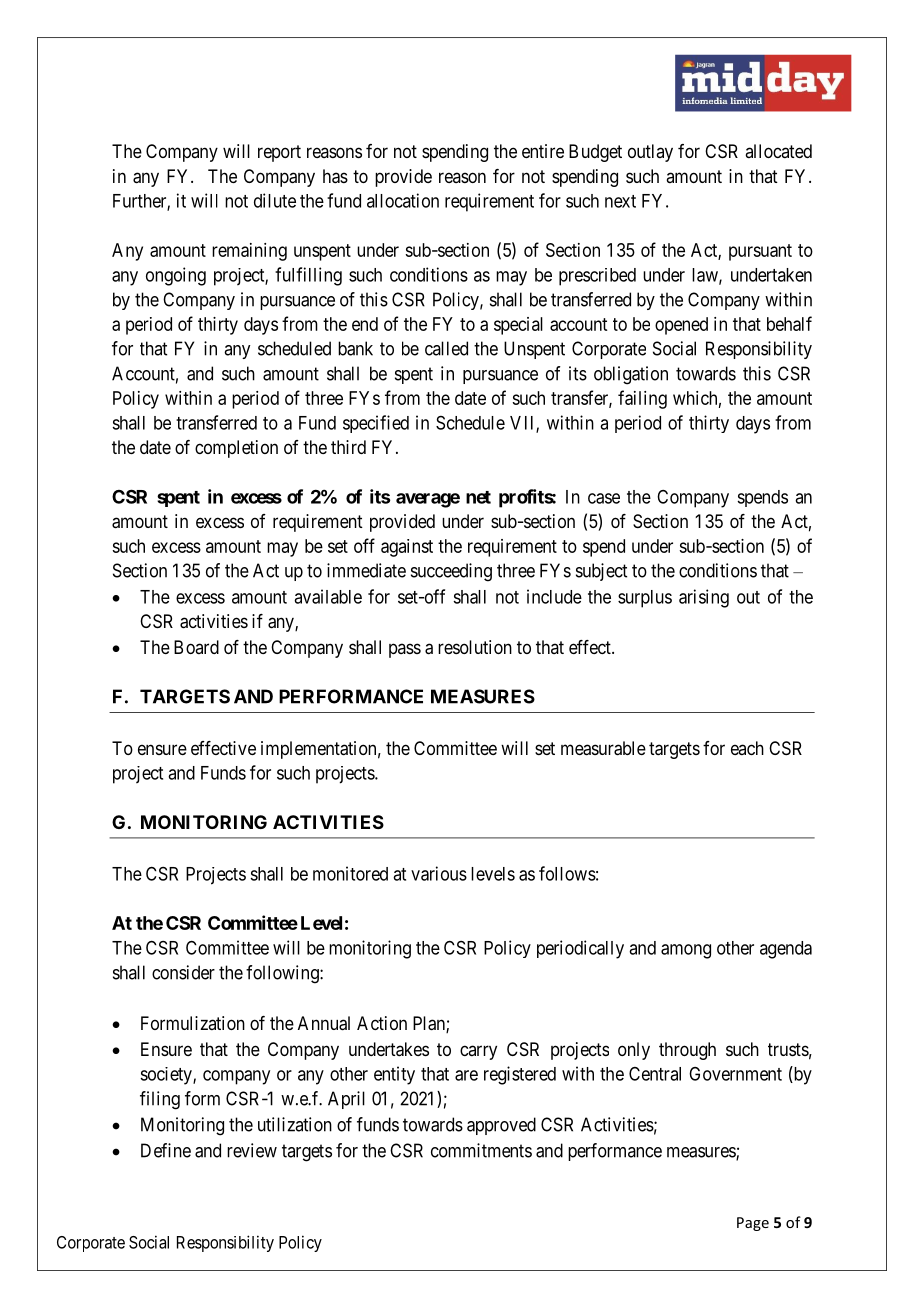 This document has width=924, height=1308. I want to click on net, so click(478, 497).
